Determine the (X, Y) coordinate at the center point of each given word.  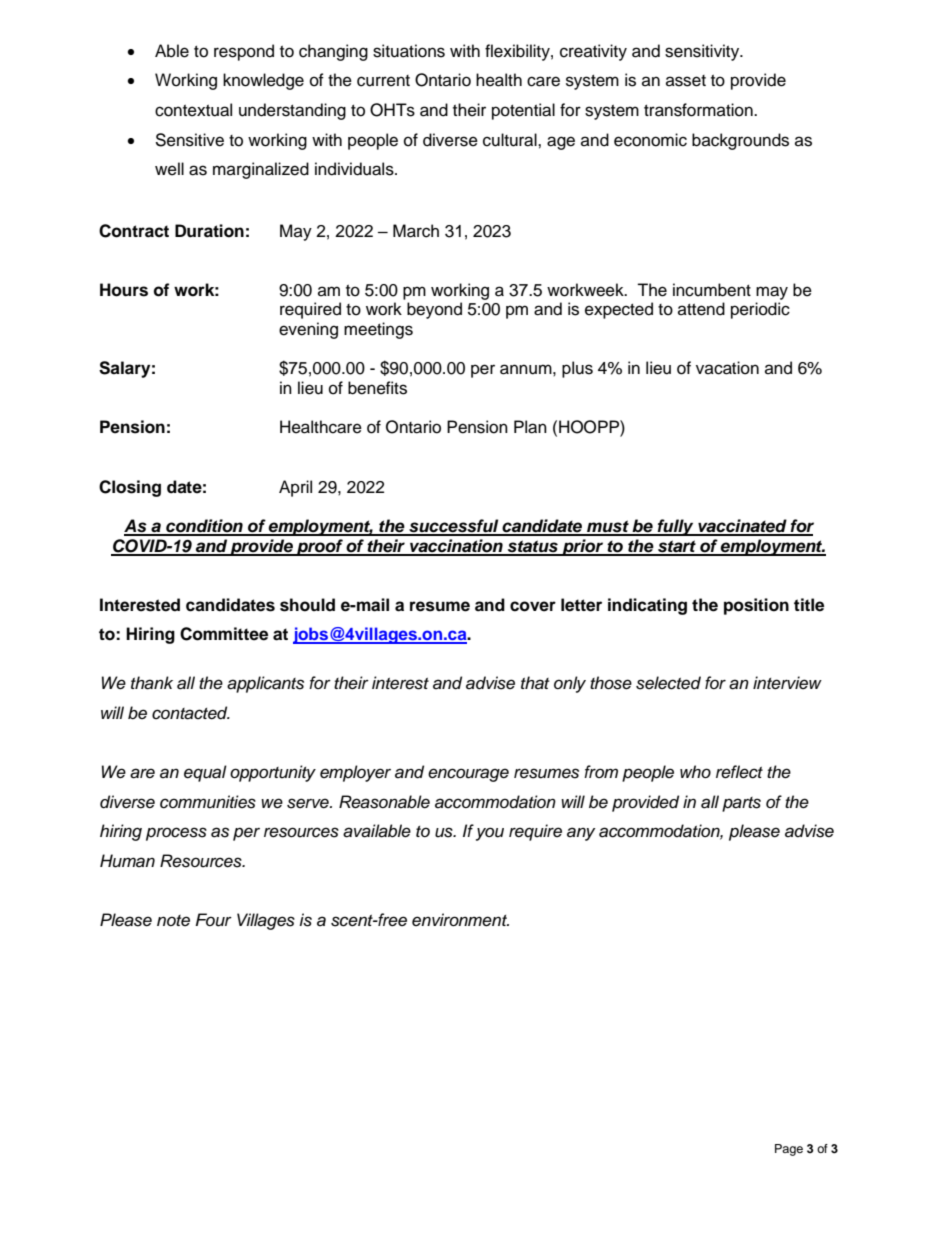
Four (213, 920)
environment (460, 920)
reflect (739, 772)
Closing (130, 488)
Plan (530, 427)
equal (205, 773)
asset (686, 81)
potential (523, 111)
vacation (727, 368)
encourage (468, 775)
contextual (193, 110)
